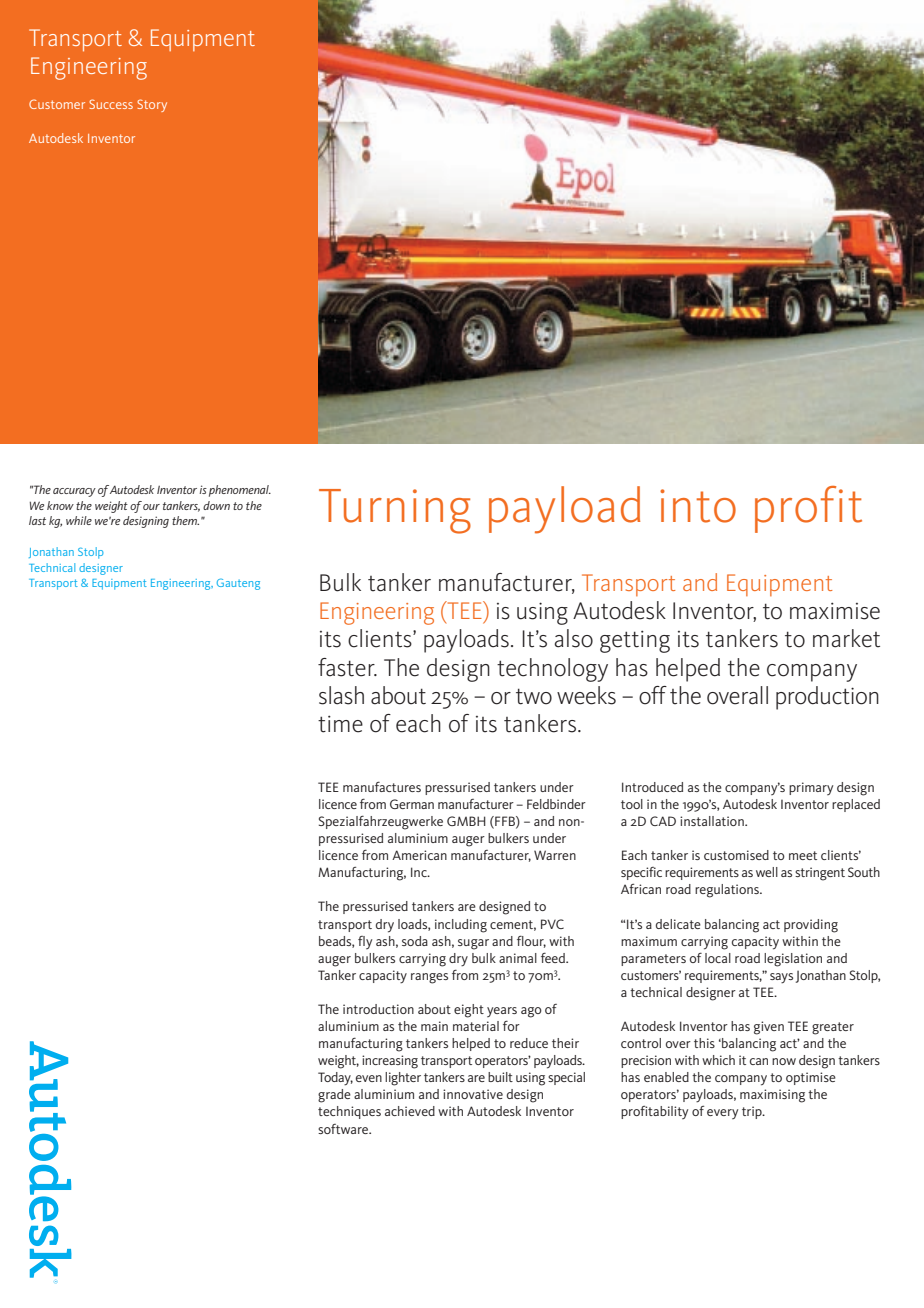 This document has height=1308, width=924. I want to click on primary, so click(811, 788).
